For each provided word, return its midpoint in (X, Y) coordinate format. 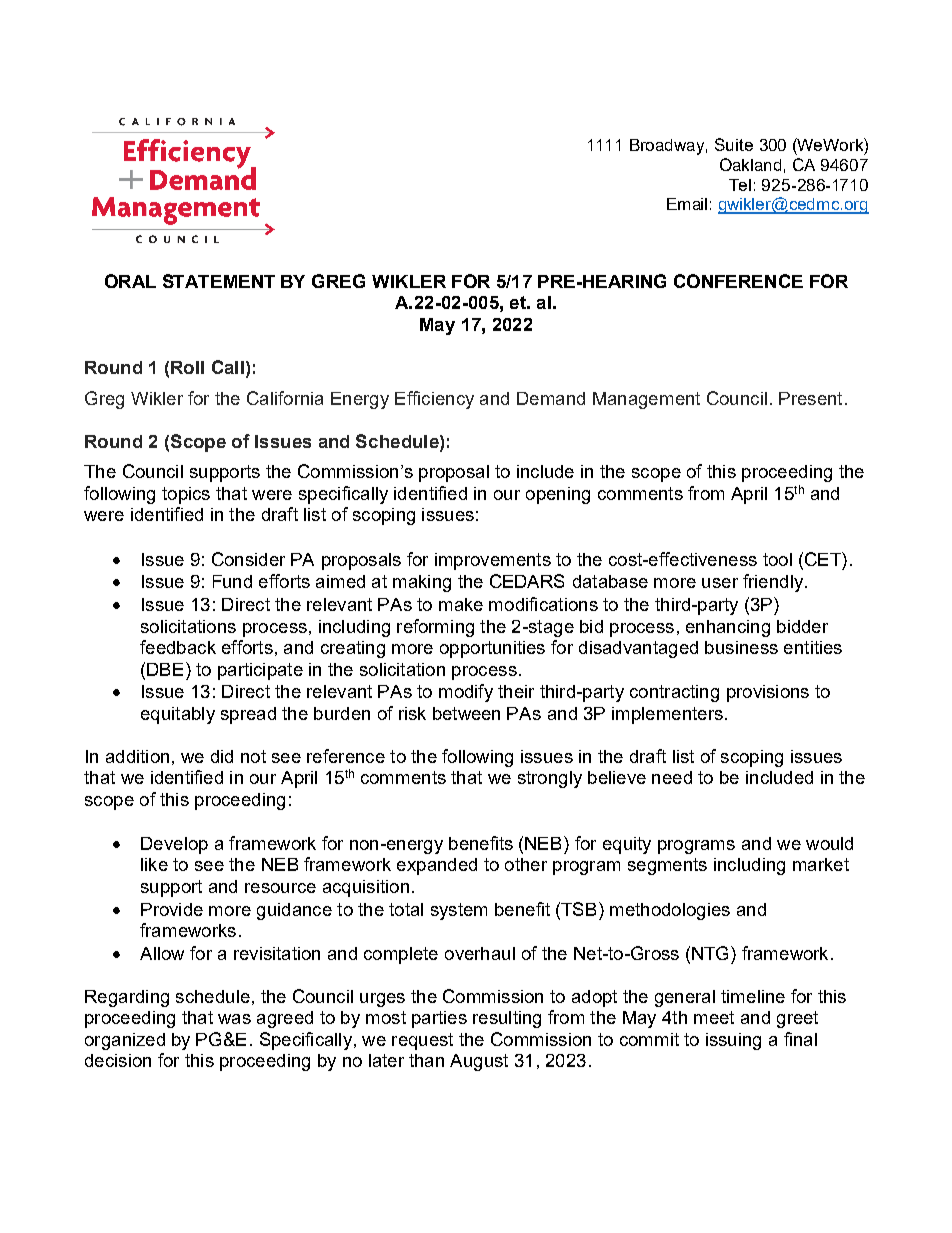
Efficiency (434, 400)
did (222, 756)
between (466, 713)
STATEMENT (219, 281)
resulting (507, 1019)
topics (186, 495)
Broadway (668, 147)
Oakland (750, 164)
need (672, 777)
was (234, 1019)
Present (810, 398)
